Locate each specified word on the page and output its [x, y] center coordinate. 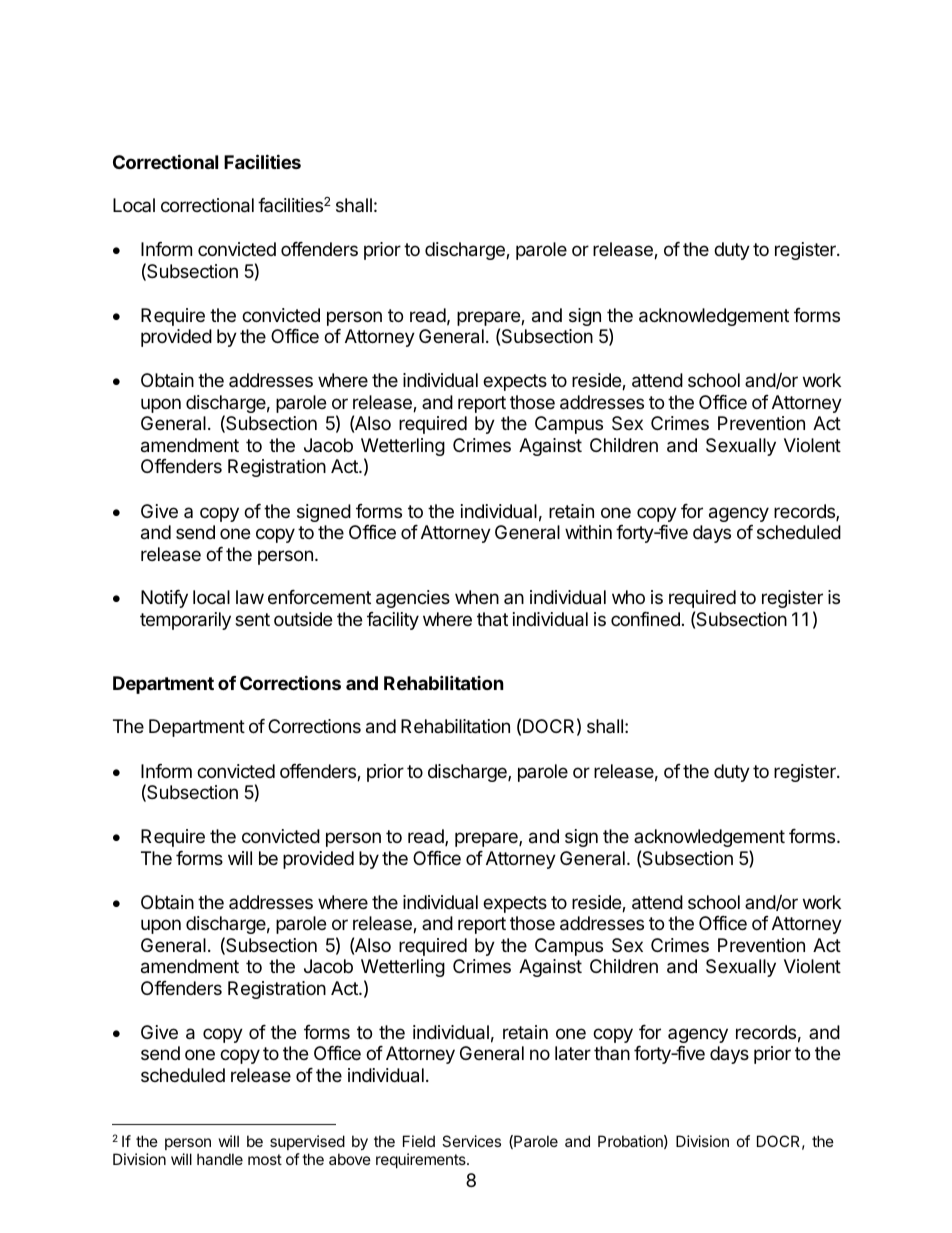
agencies [413, 599]
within [588, 532]
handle [220, 1159]
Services [471, 1141]
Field [419, 1141]
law [250, 597]
